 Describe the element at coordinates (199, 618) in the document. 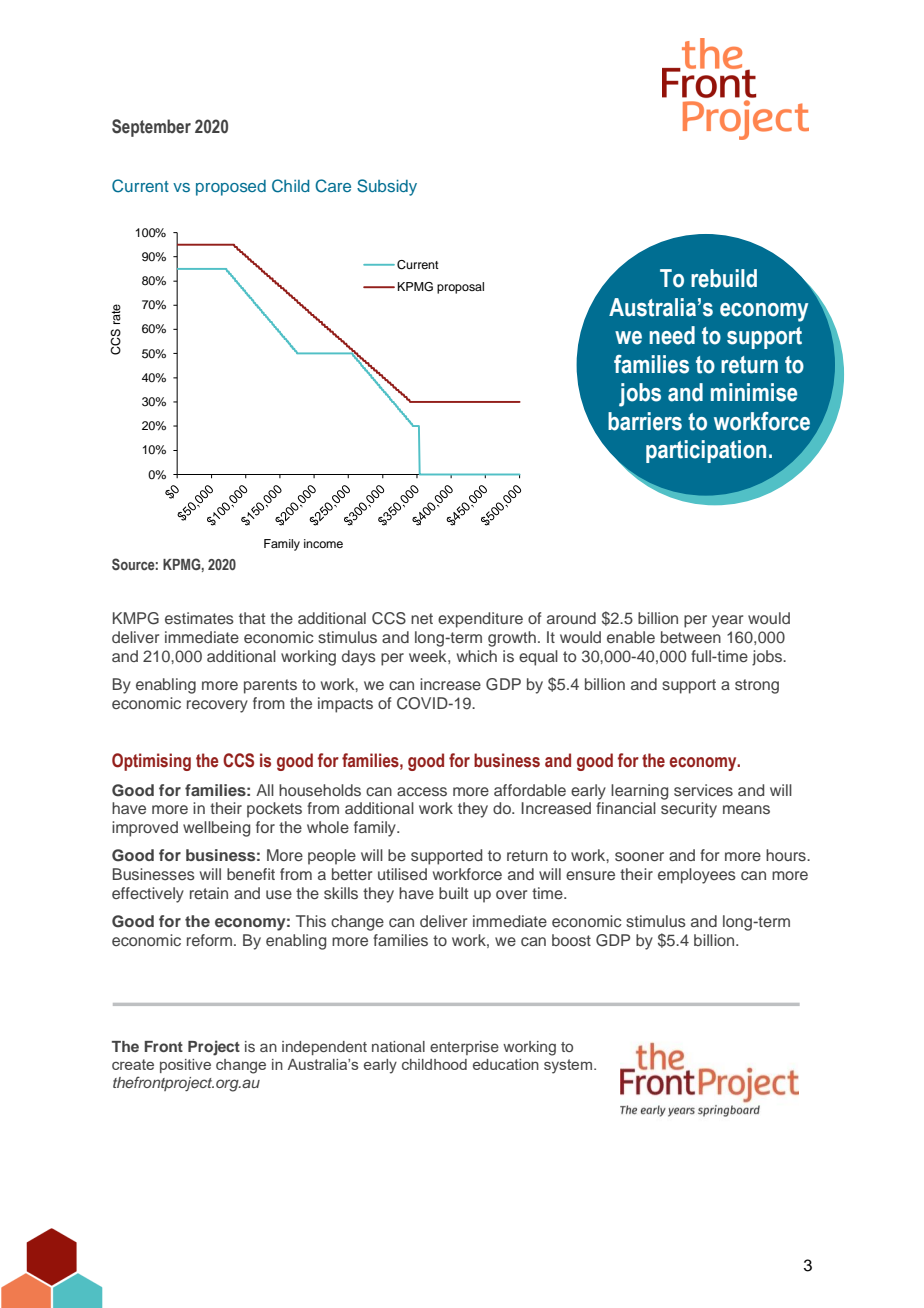

I see `estimates` at that location.
